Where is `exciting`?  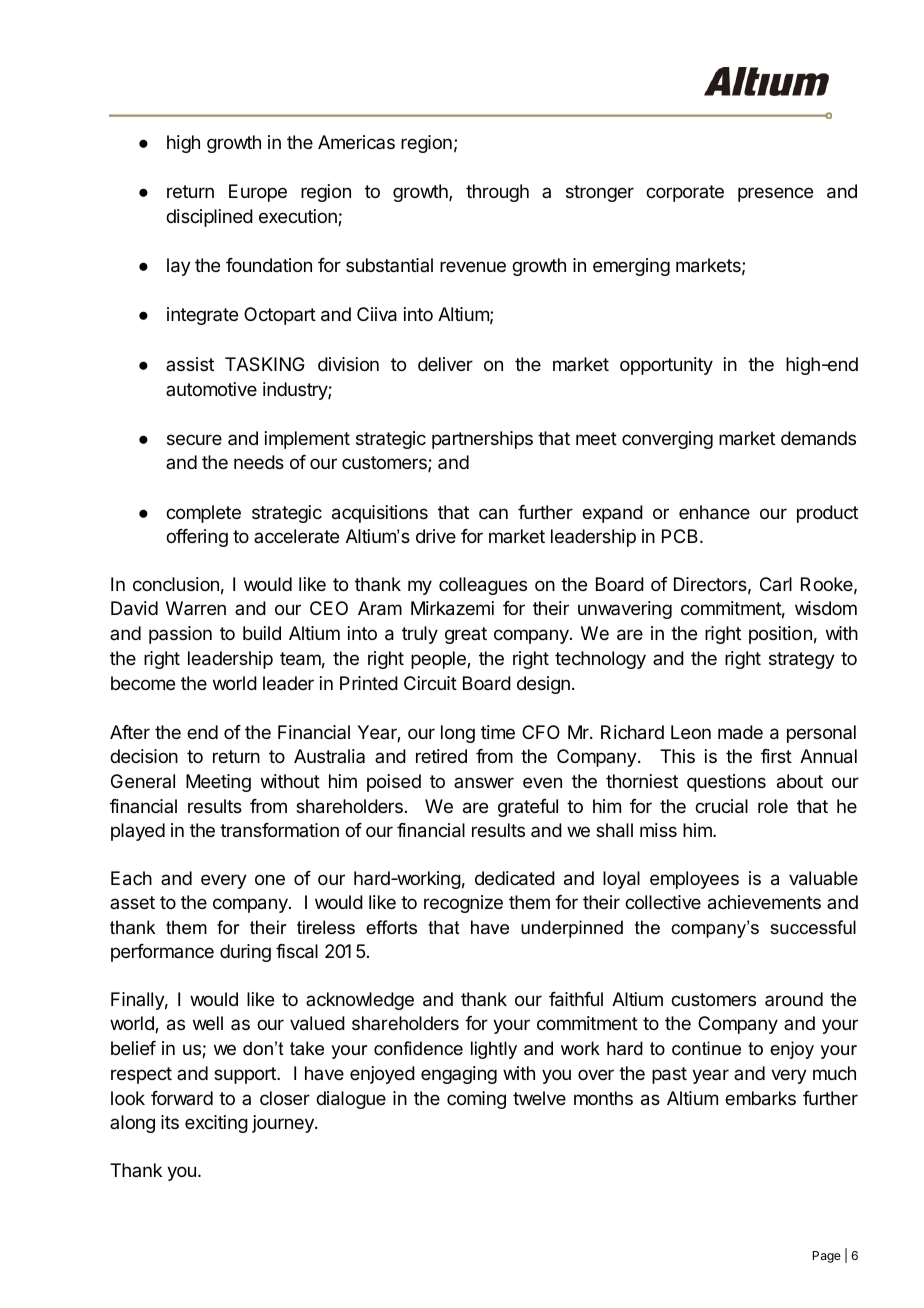 exciting is located at coordinates (216, 1124).
